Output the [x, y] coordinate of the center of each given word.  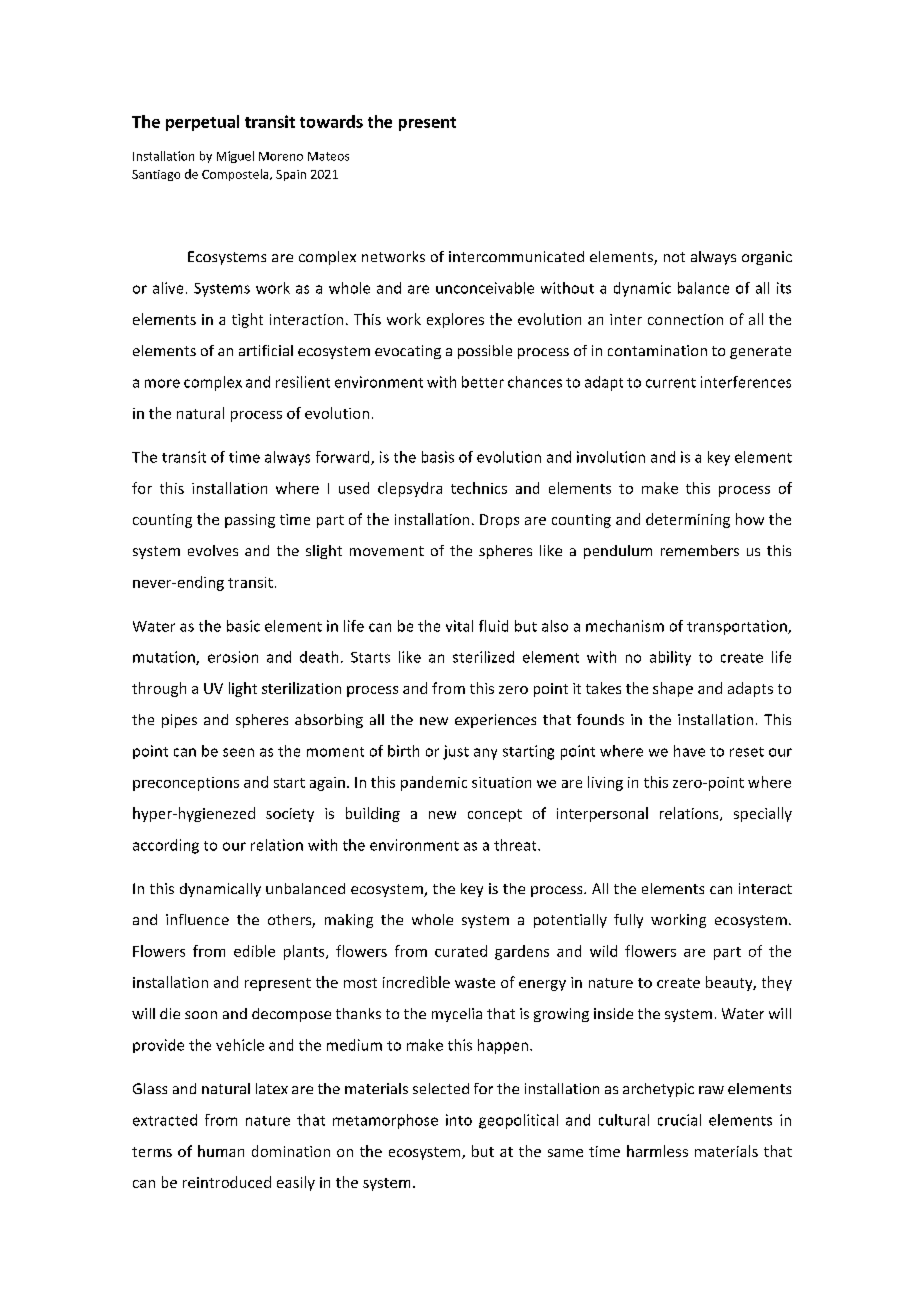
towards [331, 121]
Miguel [235, 157]
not [674, 257]
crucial [679, 1120]
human [221, 1151]
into [459, 1120]
